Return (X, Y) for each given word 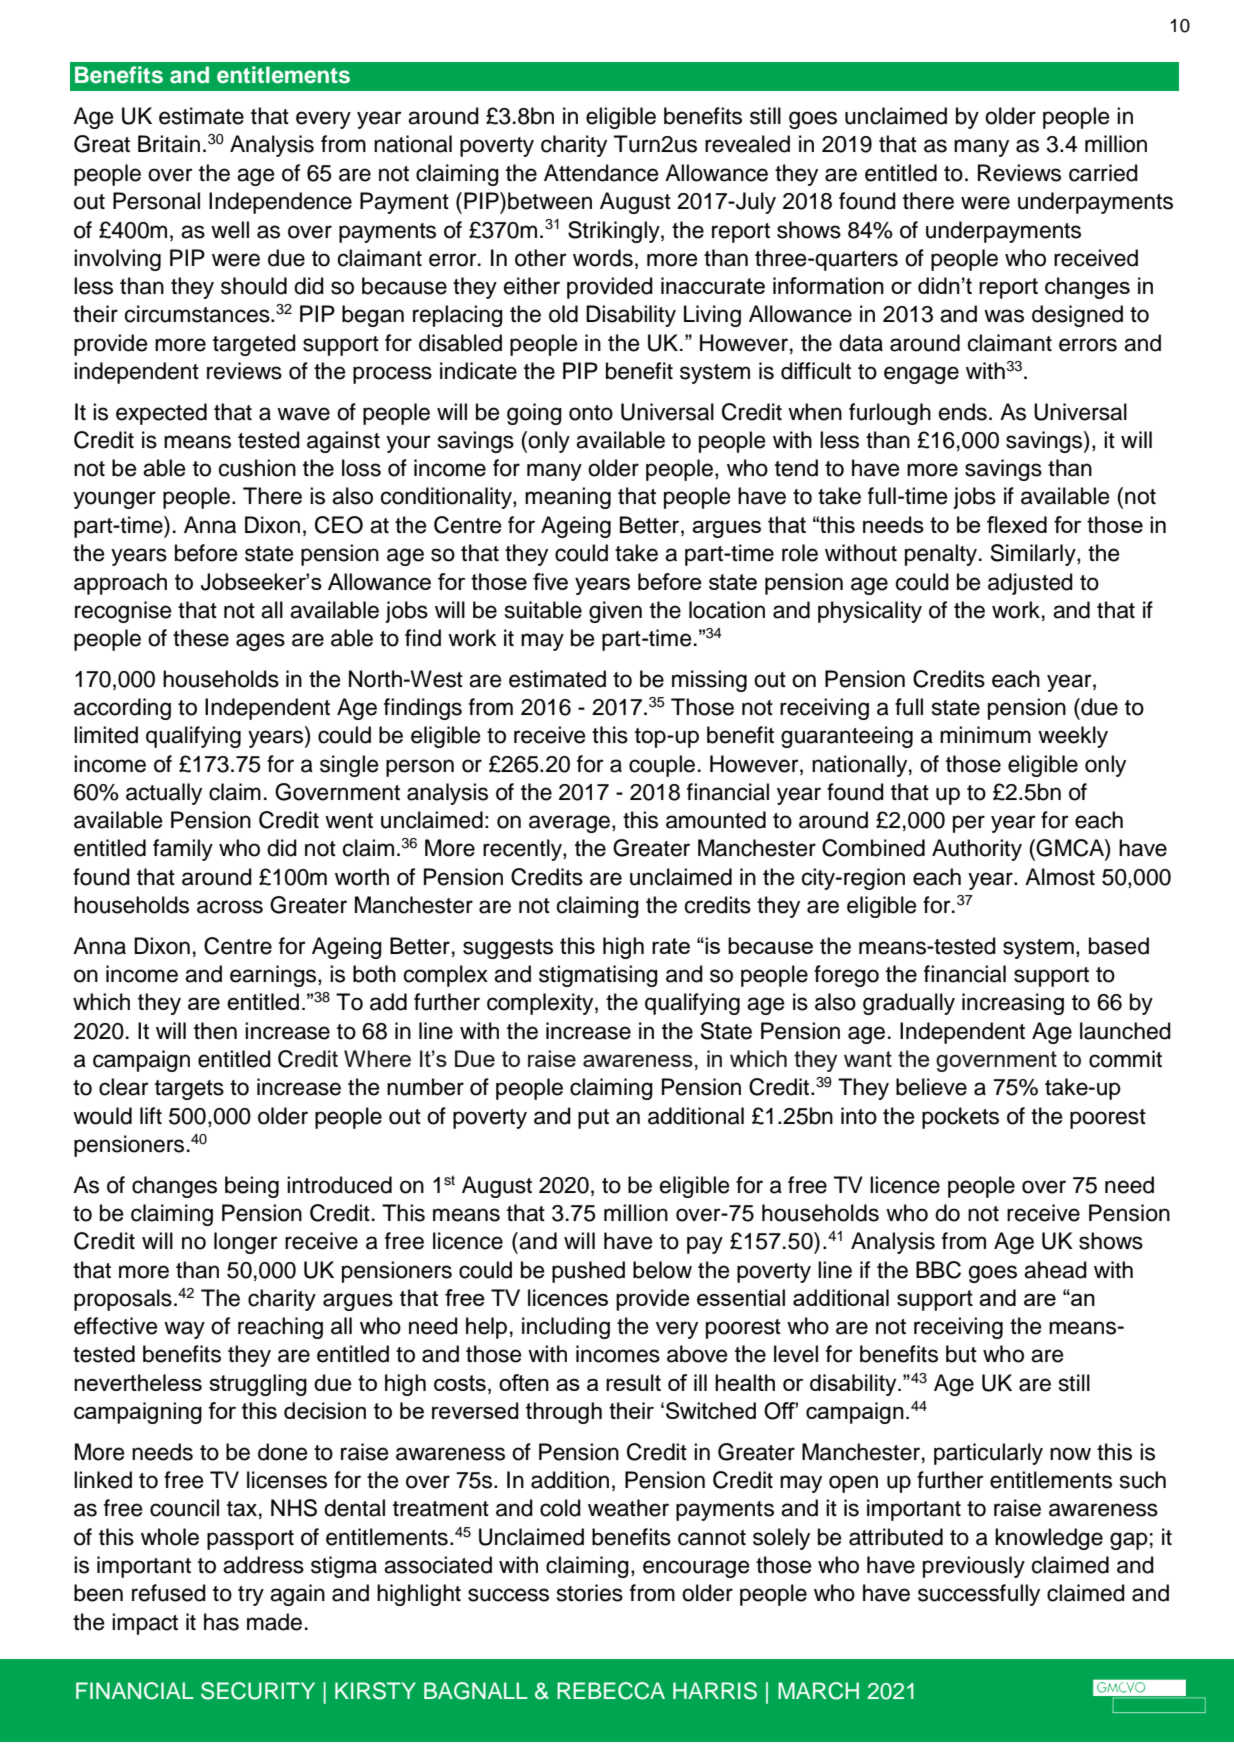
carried (1103, 173)
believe (931, 1087)
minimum (985, 735)
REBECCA (611, 1691)
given (615, 612)
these (201, 638)
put (593, 1119)
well (230, 230)
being (252, 1187)
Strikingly (615, 232)
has (221, 1622)
